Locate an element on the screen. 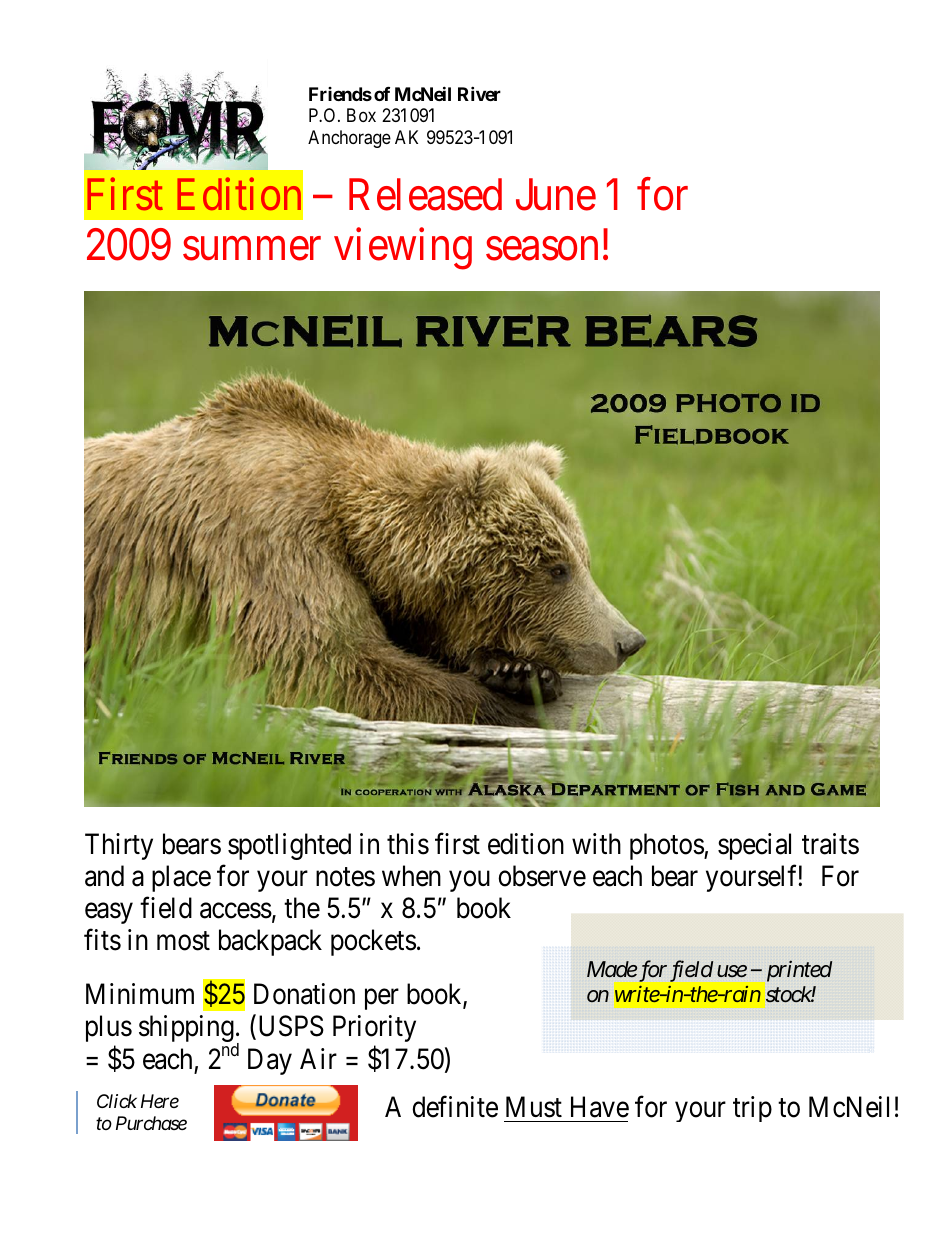 The height and width of the screenshot is (1233, 952). June is located at coordinates (556, 195).
